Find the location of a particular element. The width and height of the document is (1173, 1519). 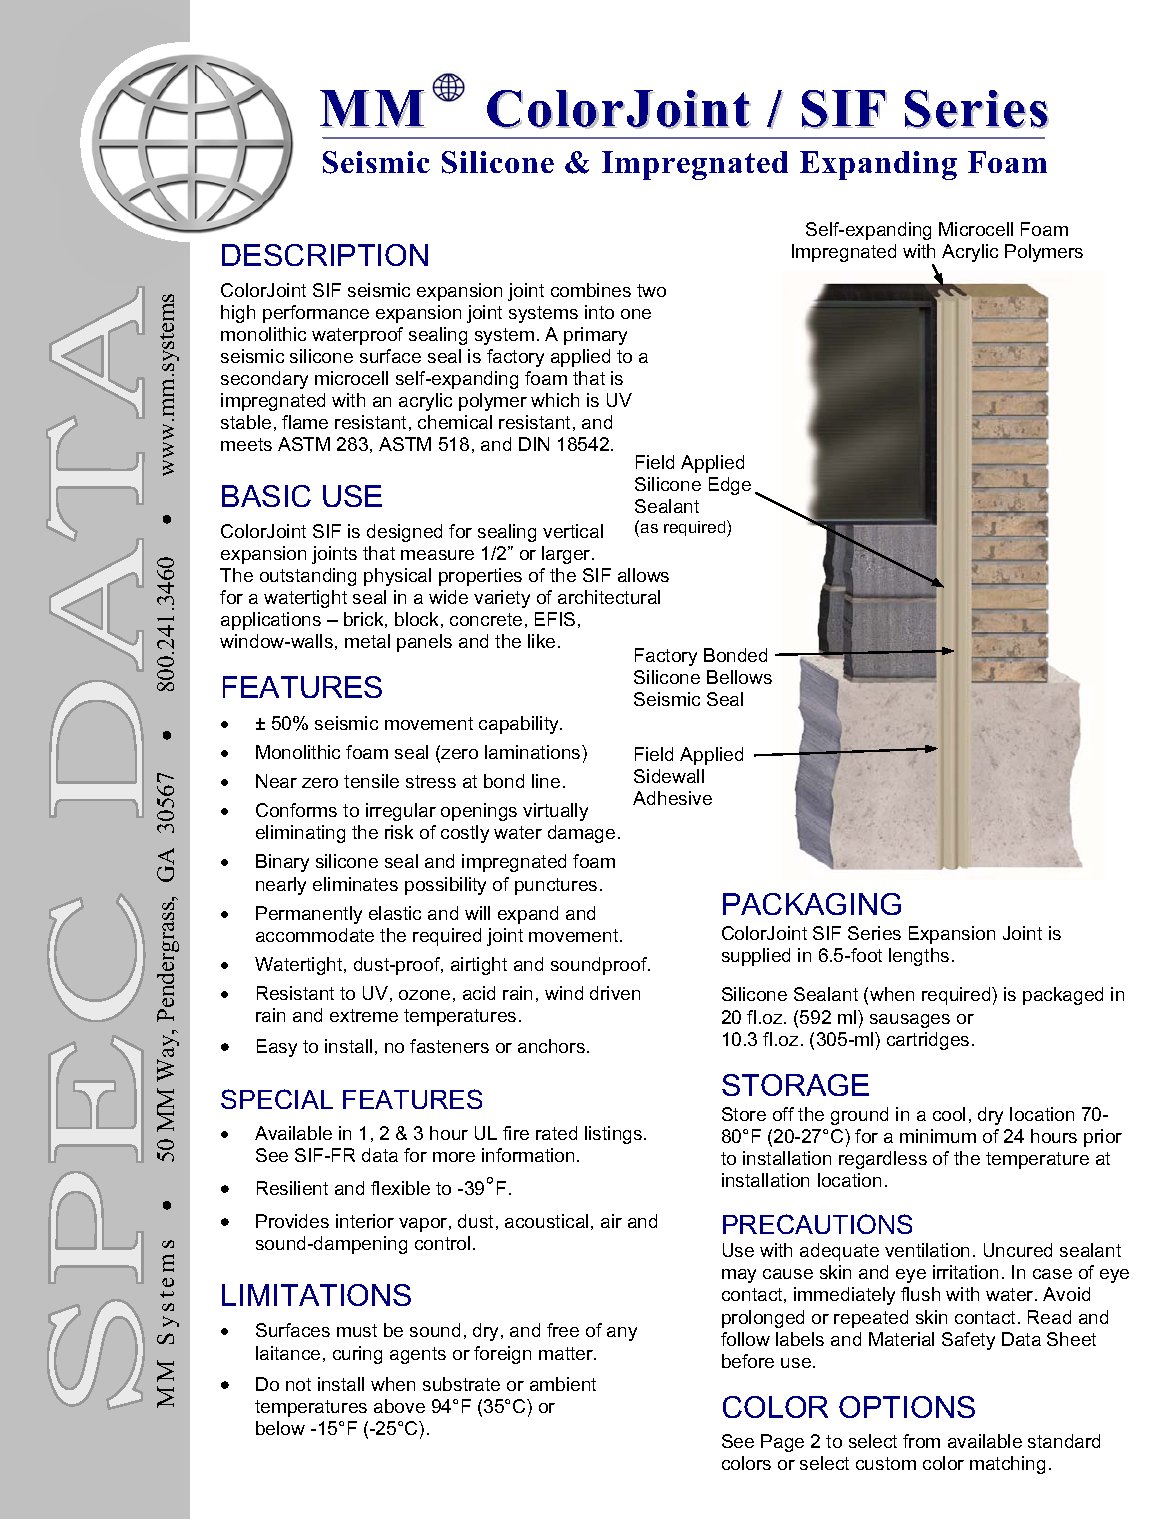

packaged is located at coordinates (1063, 996).
